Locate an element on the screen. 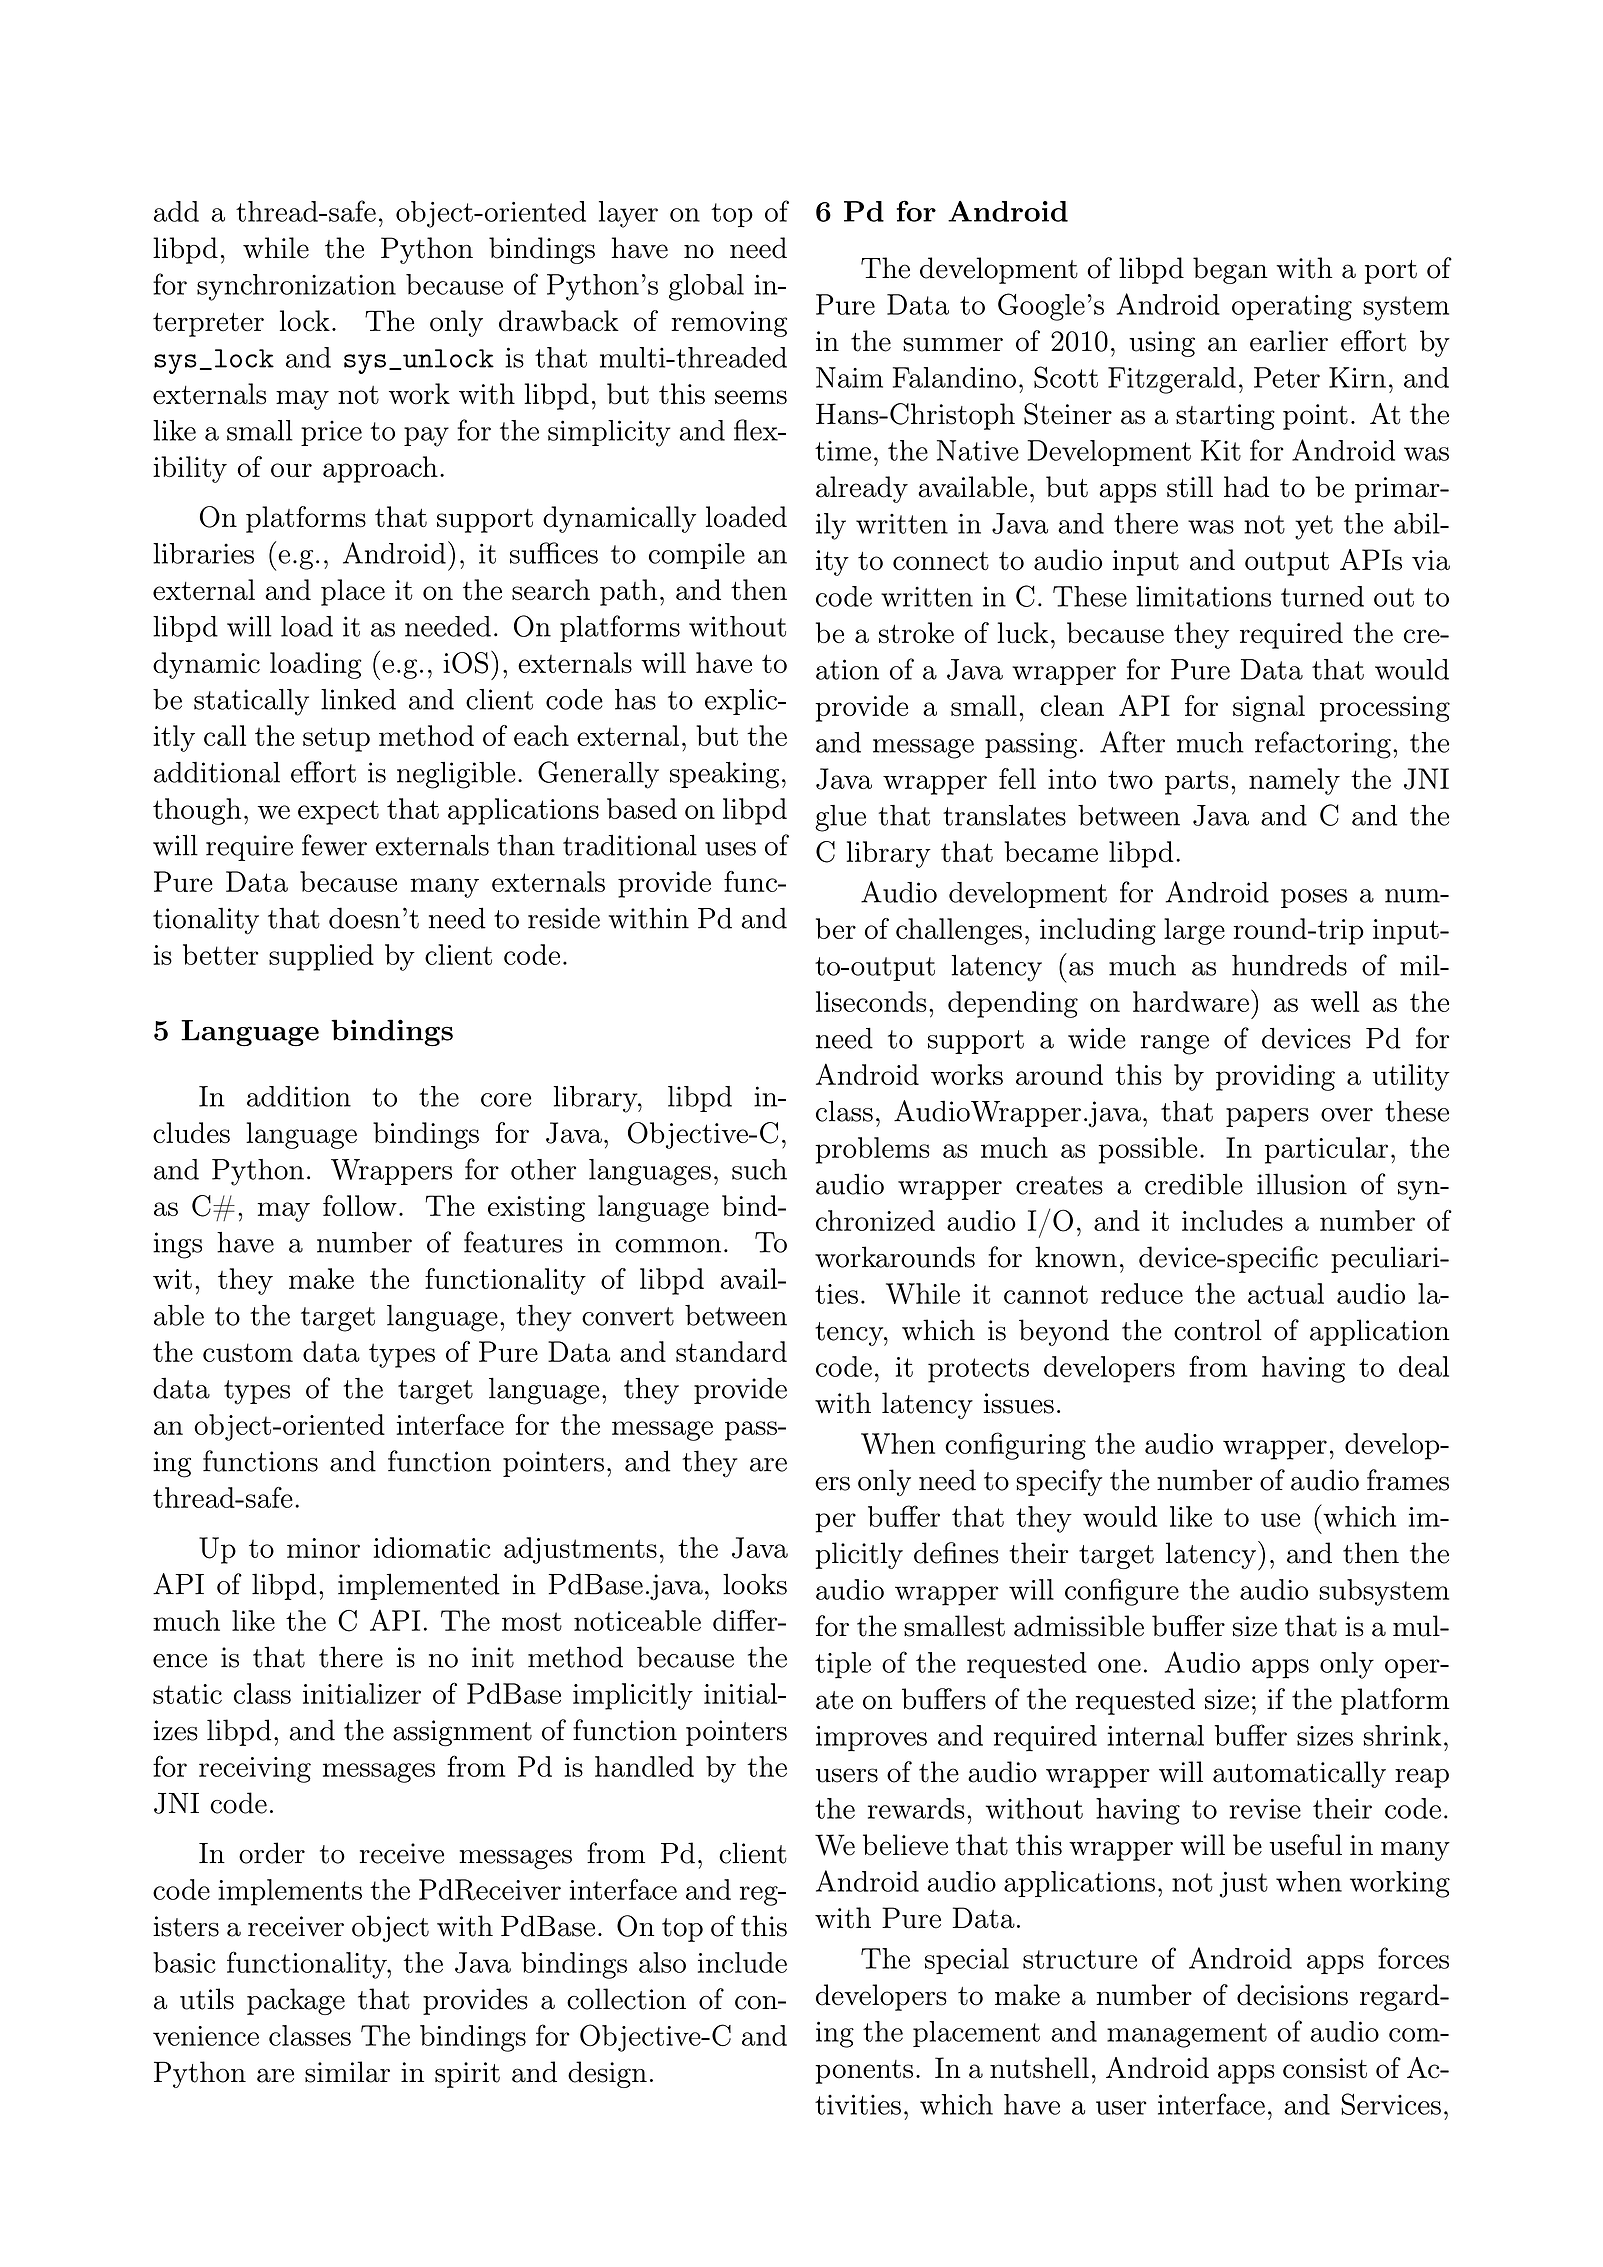 The image size is (1603, 2267). frames is located at coordinates (1408, 1480).
